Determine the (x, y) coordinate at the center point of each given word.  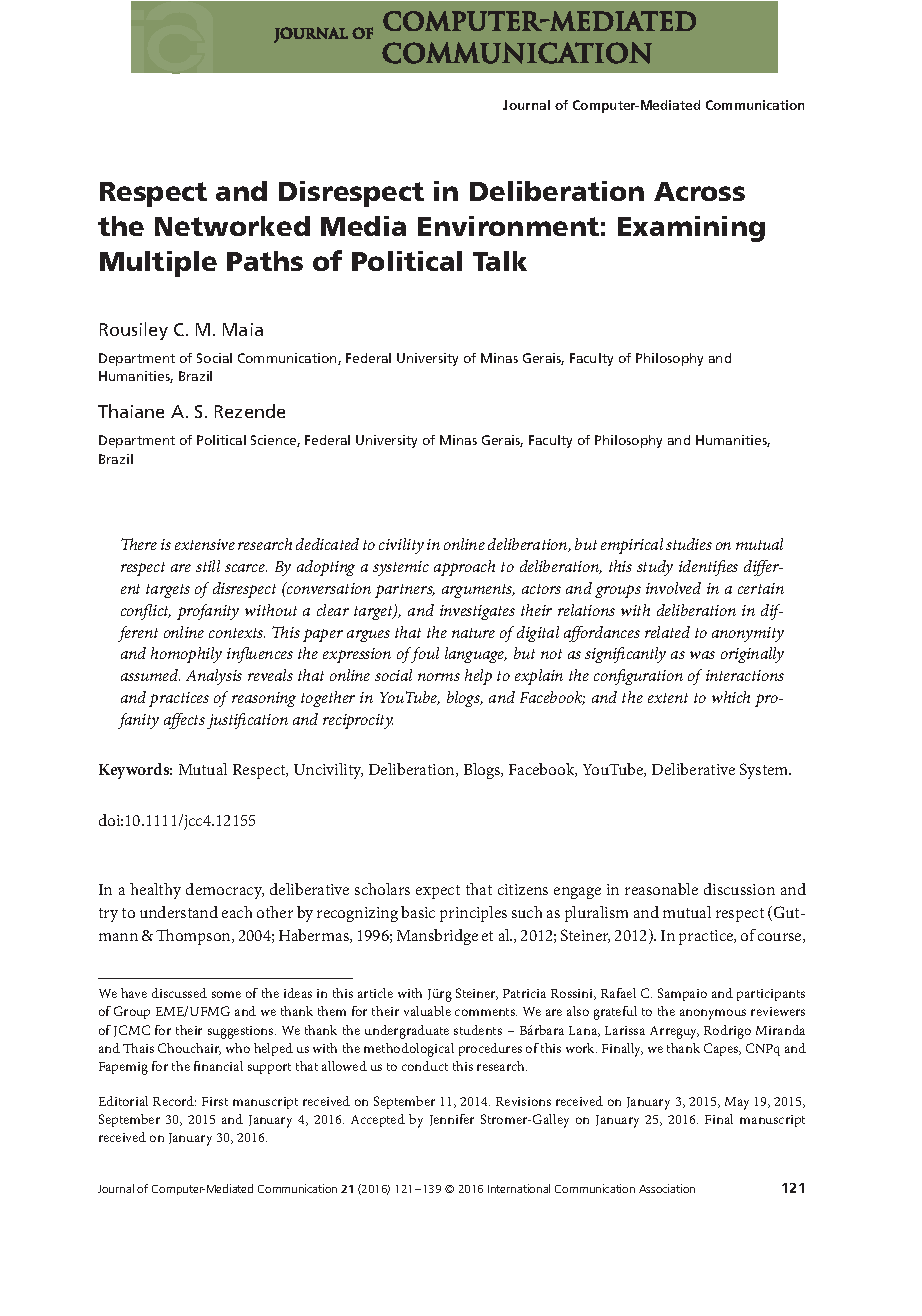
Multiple (158, 264)
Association (667, 1188)
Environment (508, 226)
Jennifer (452, 1120)
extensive (205, 544)
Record (174, 1101)
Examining (691, 229)
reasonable (661, 889)
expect (438, 892)
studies (689, 544)
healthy (155, 891)
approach (464, 568)
